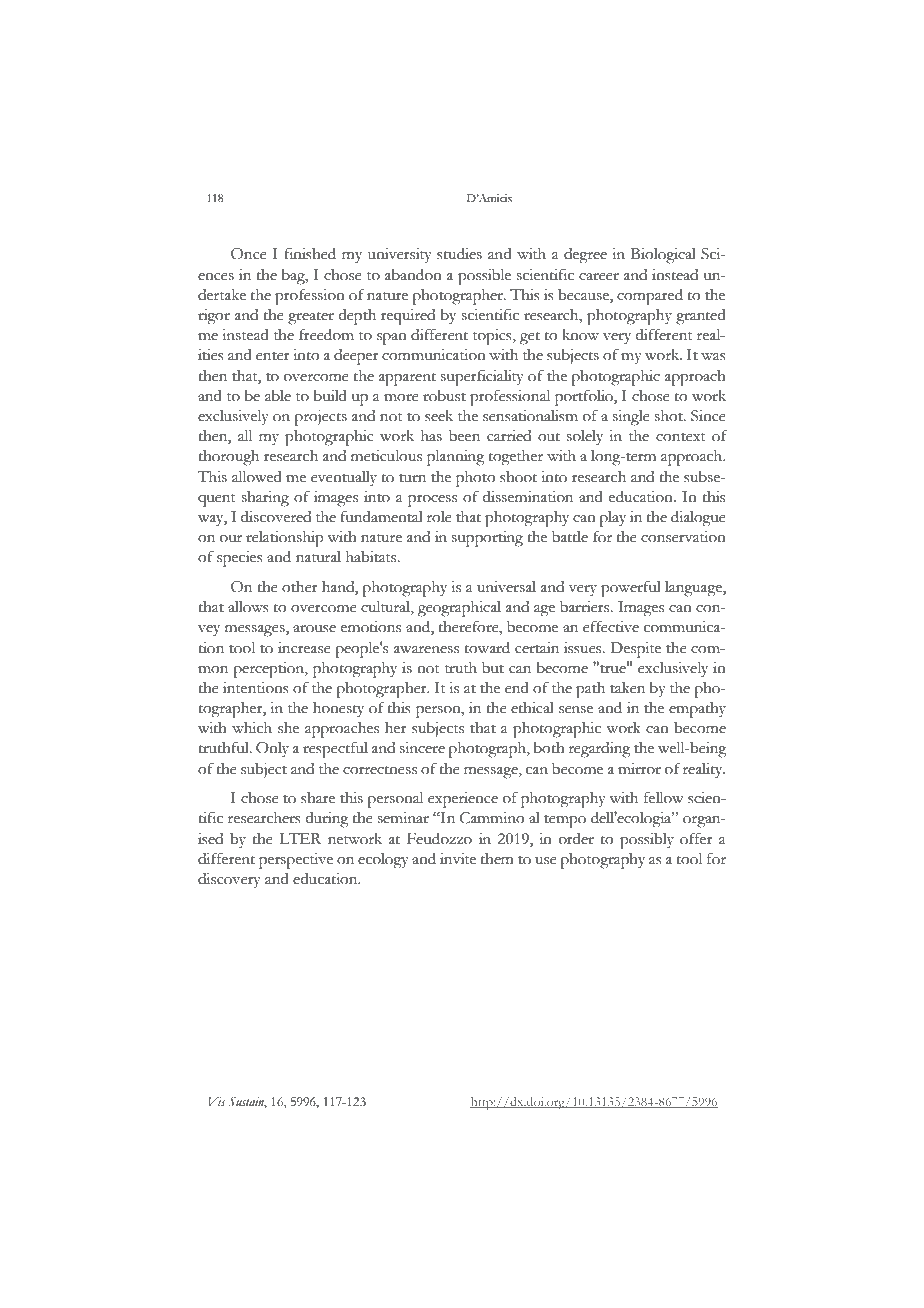 The width and height of the screenshot is (924, 1308). I want to click on bag, so click(294, 277).
